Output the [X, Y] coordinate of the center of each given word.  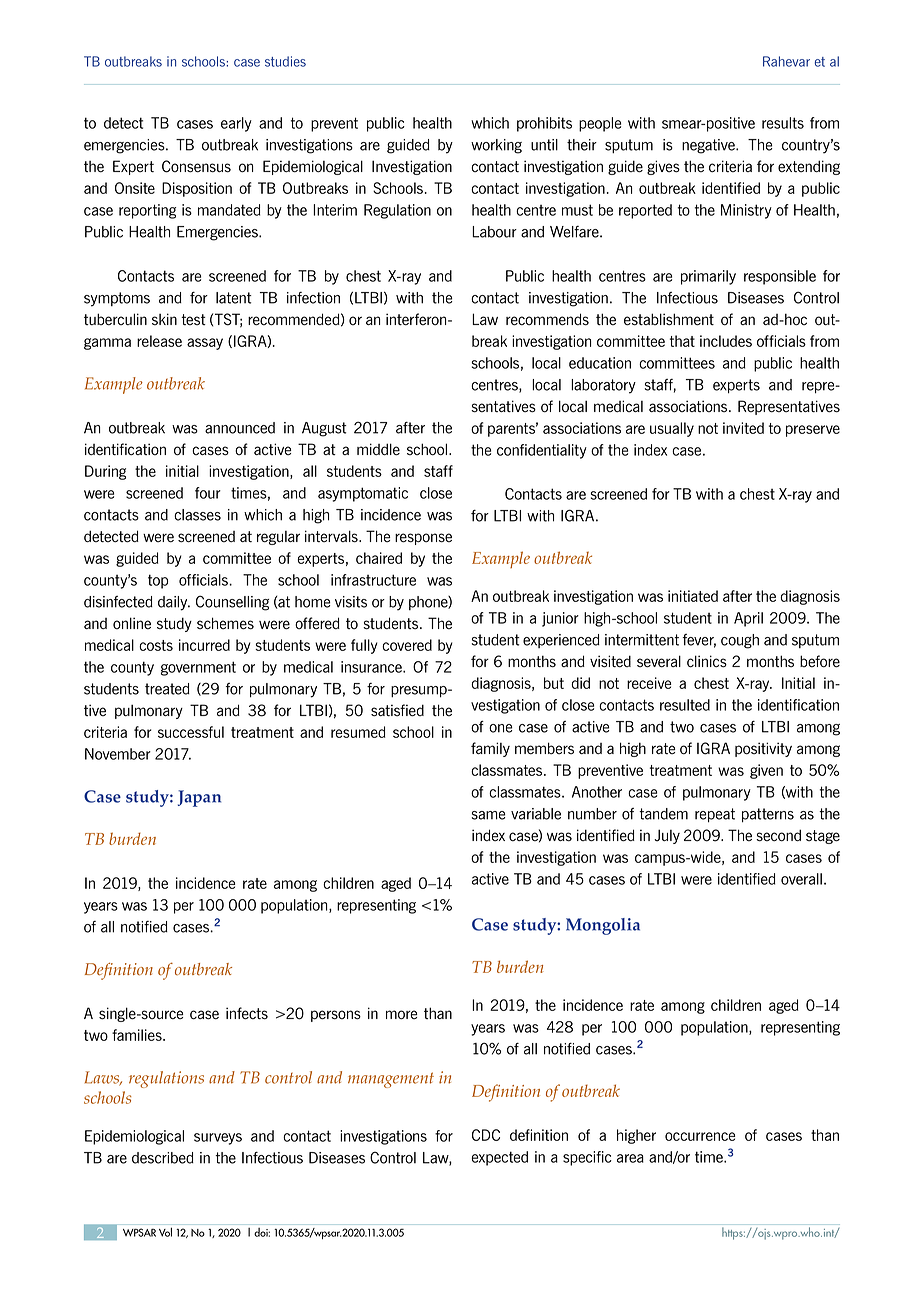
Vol [165, 1232]
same [489, 815]
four [208, 493]
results [783, 123]
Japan [199, 798]
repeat [715, 815]
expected [499, 1158]
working [496, 146]
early [236, 124]
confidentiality [542, 451]
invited [743, 428]
